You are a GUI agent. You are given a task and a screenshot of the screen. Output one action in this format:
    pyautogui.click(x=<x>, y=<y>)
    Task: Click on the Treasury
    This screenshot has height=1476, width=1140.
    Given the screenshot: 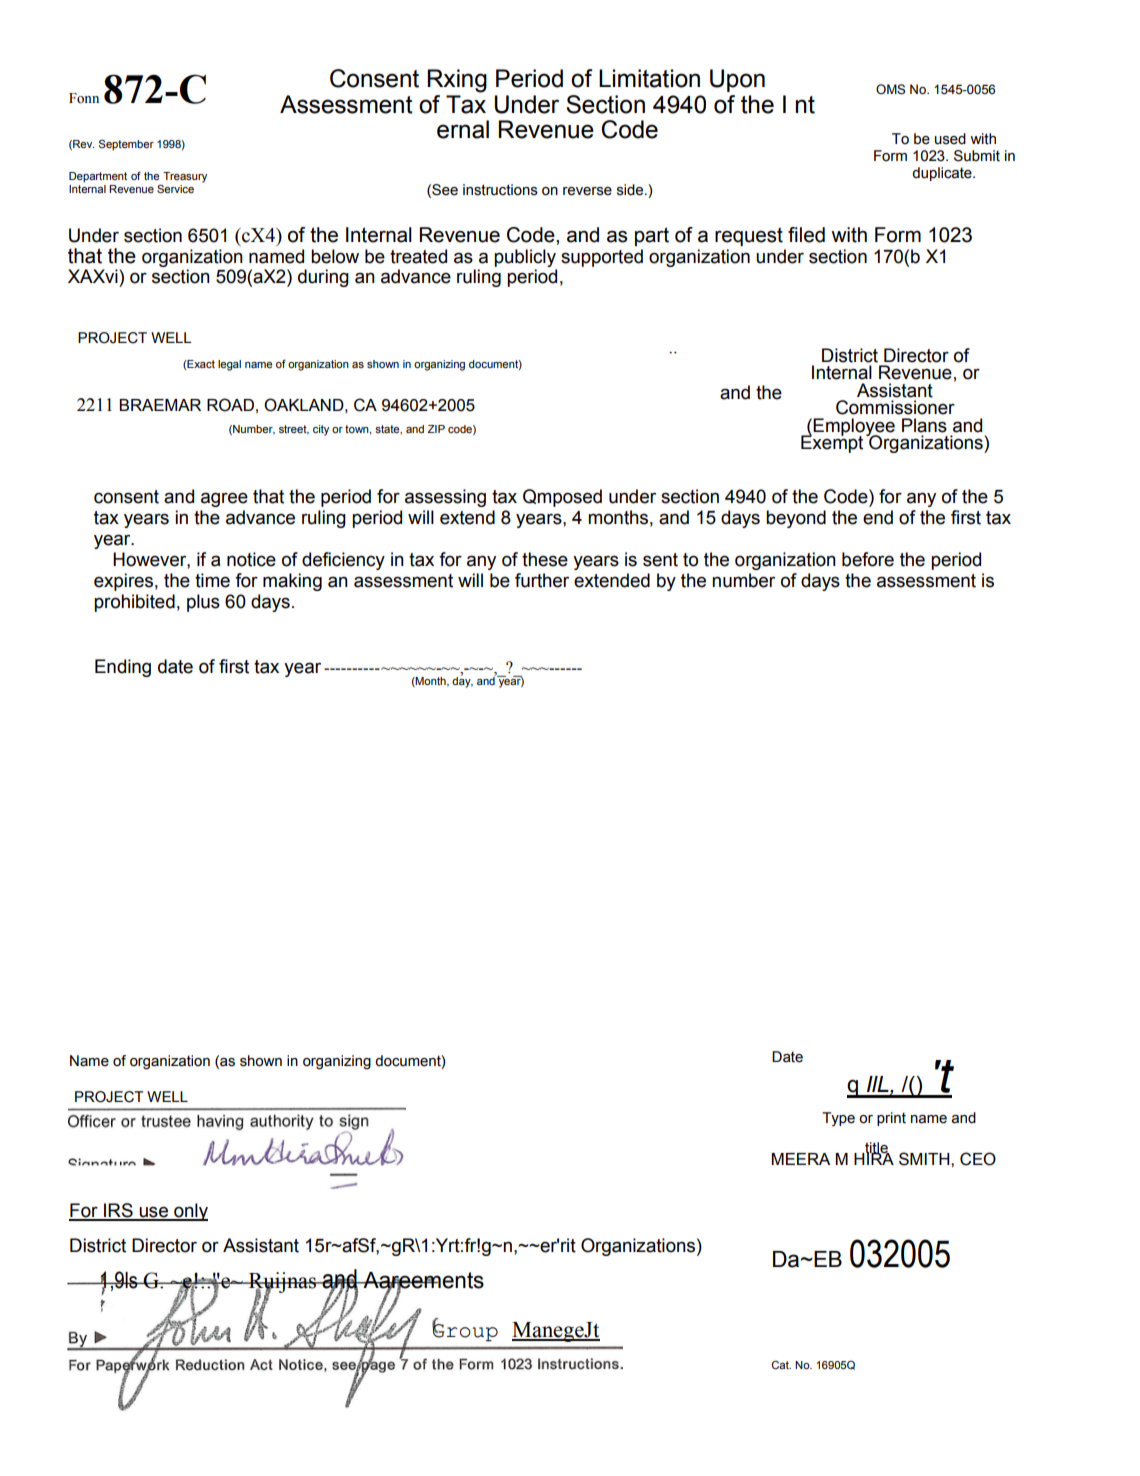 What is the action you would take?
    pyautogui.click(x=185, y=177)
